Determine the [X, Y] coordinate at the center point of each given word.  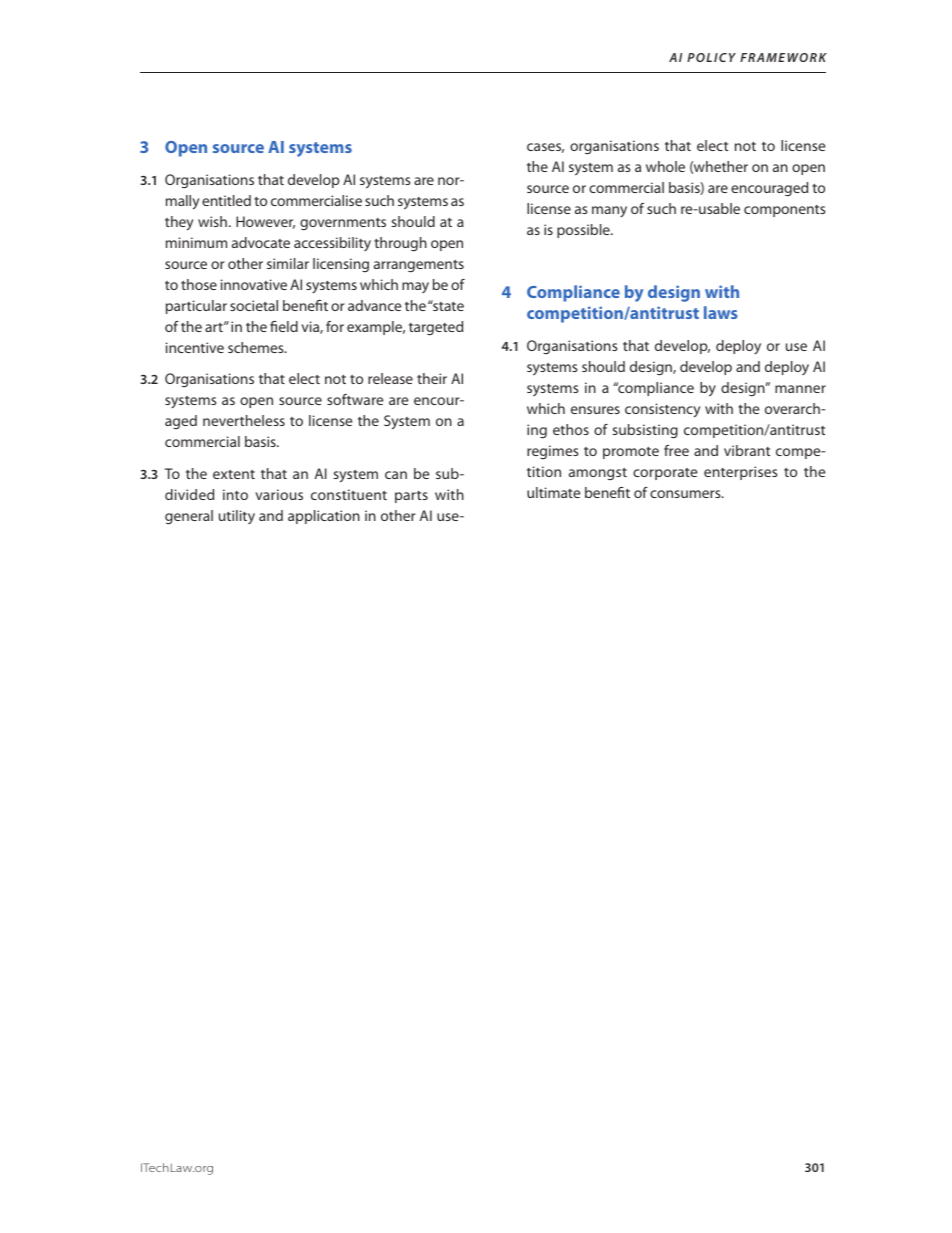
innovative [254, 284]
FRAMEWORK [783, 57]
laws [721, 312]
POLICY [711, 57]
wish [212, 221]
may [415, 287]
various [279, 494]
